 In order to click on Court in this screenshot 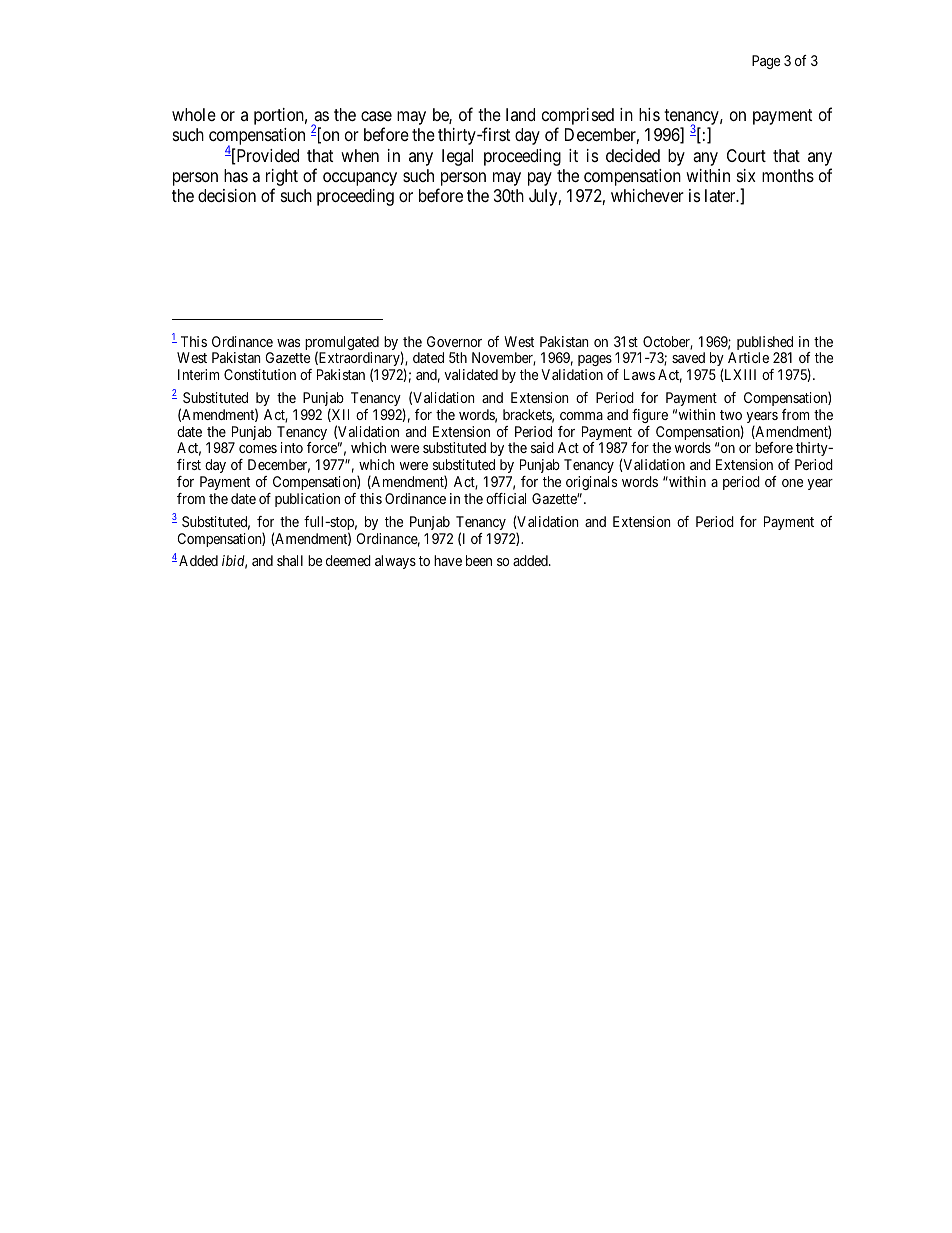, I will do `click(746, 155)`.
